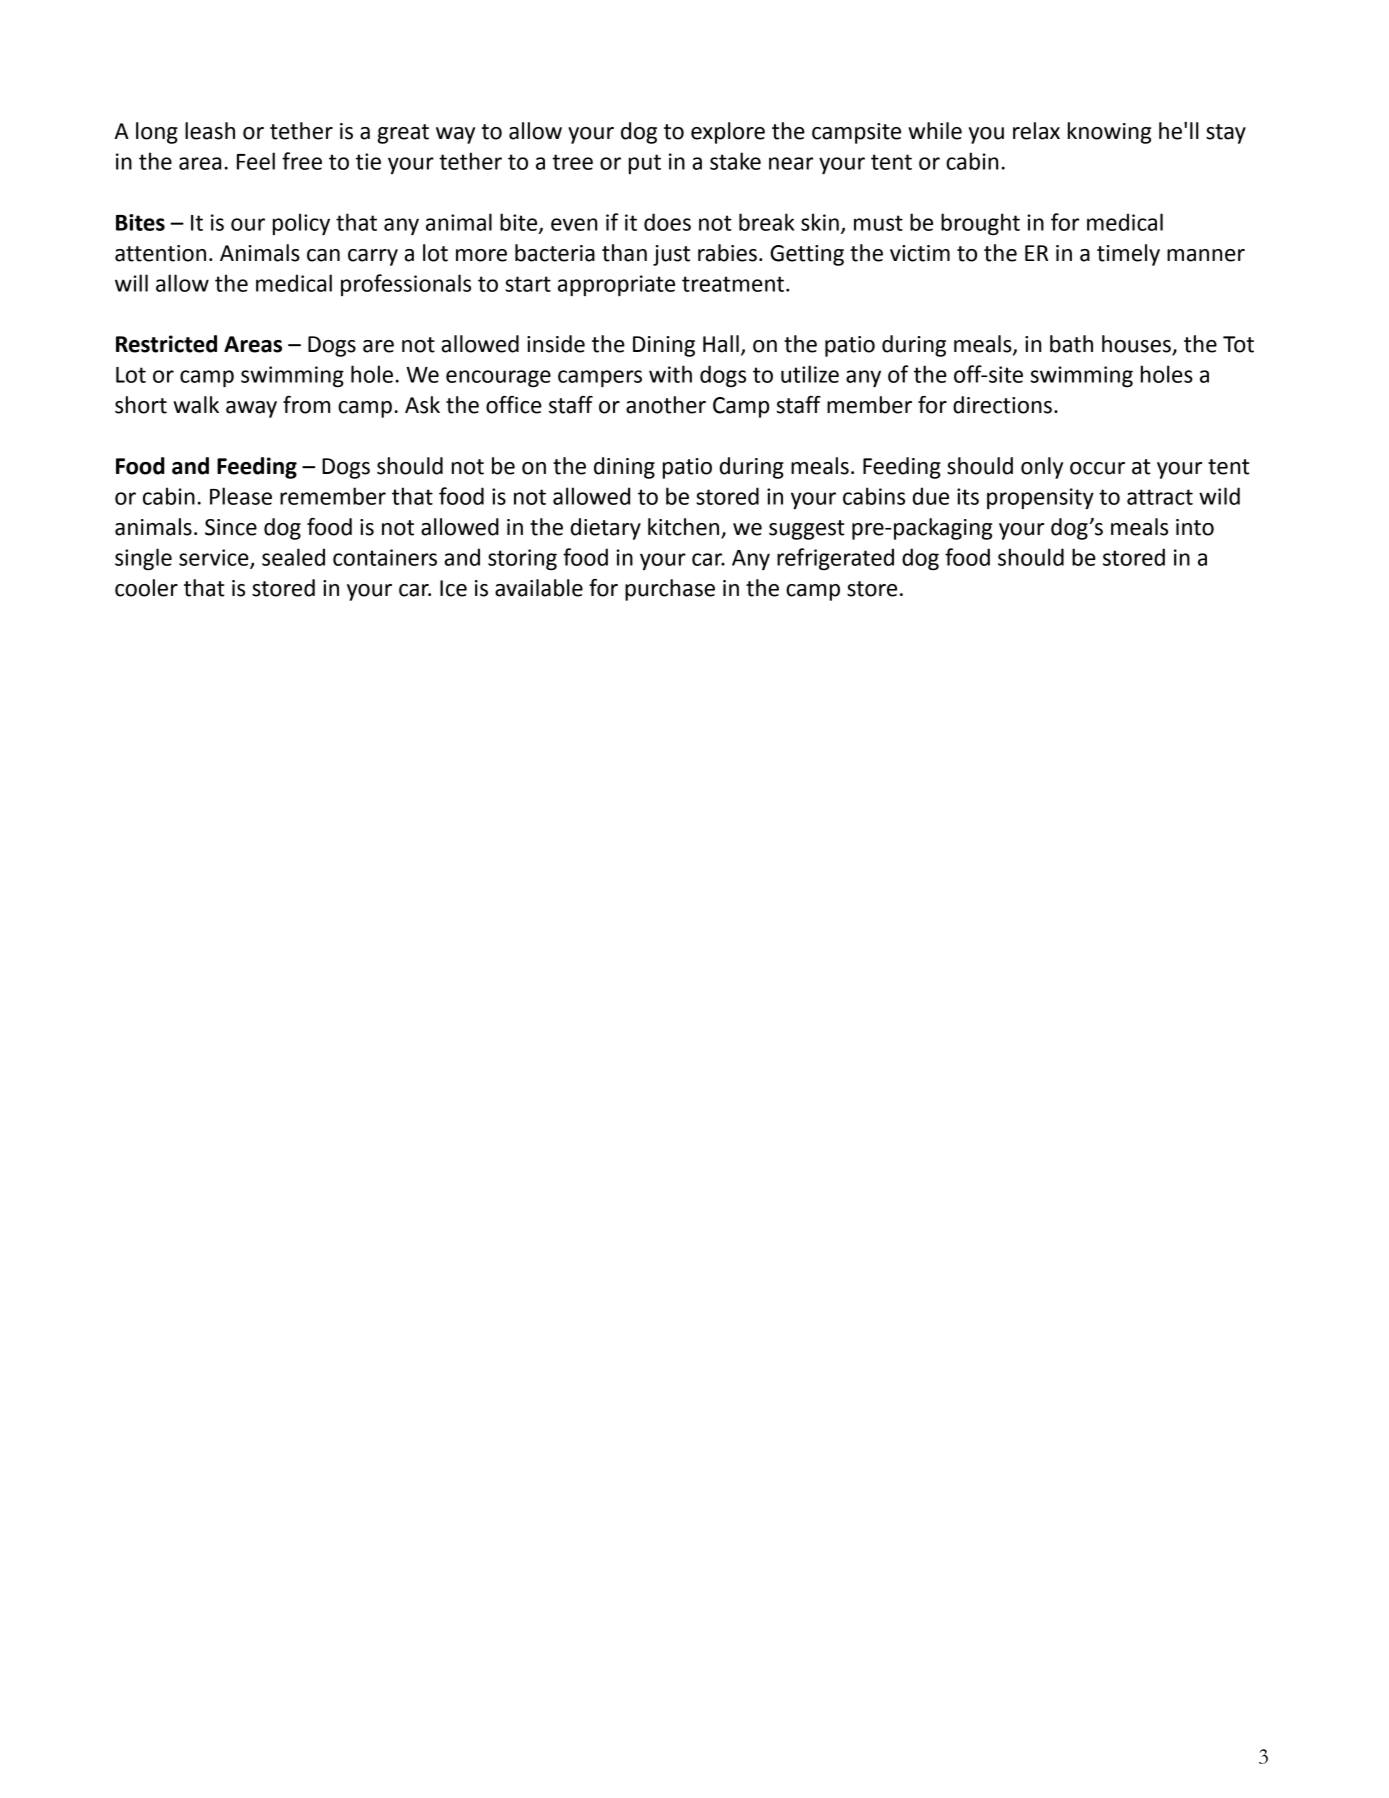 This screenshot has height=1798, width=1389. What do you see at coordinates (728, 133) in the screenshot?
I see `explore` at bounding box center [728, 133].
